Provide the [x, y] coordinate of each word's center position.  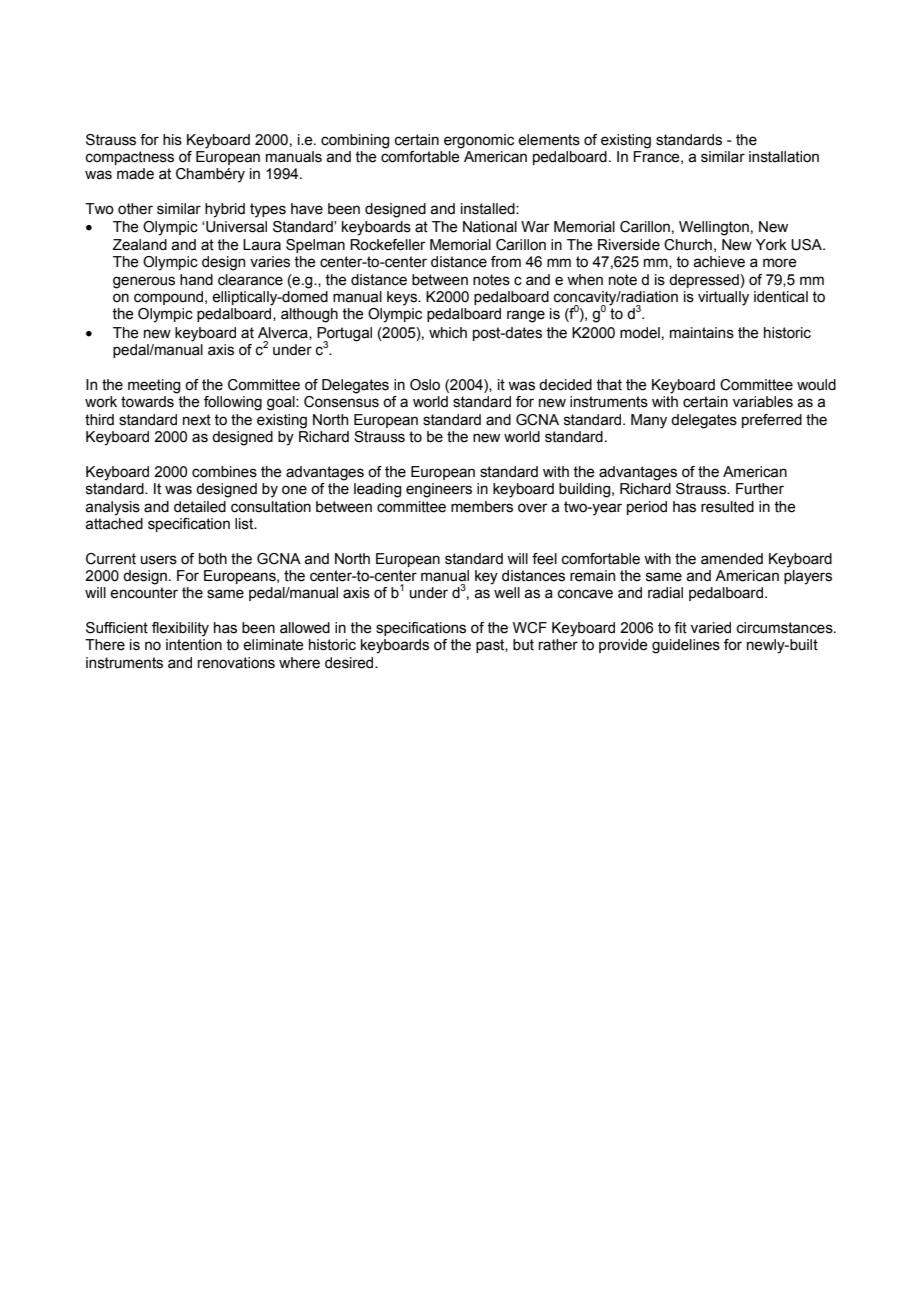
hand [196, 280]
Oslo [425, 385]
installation [784, 157]
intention [194, 645]
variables [763, 402]
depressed [705, 281]
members [482, 507]
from [506, 262]
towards [147, 402]
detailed [200, 507]
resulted [727, 507]
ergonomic [479, 141]
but [523, 645]
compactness [130, 158]
